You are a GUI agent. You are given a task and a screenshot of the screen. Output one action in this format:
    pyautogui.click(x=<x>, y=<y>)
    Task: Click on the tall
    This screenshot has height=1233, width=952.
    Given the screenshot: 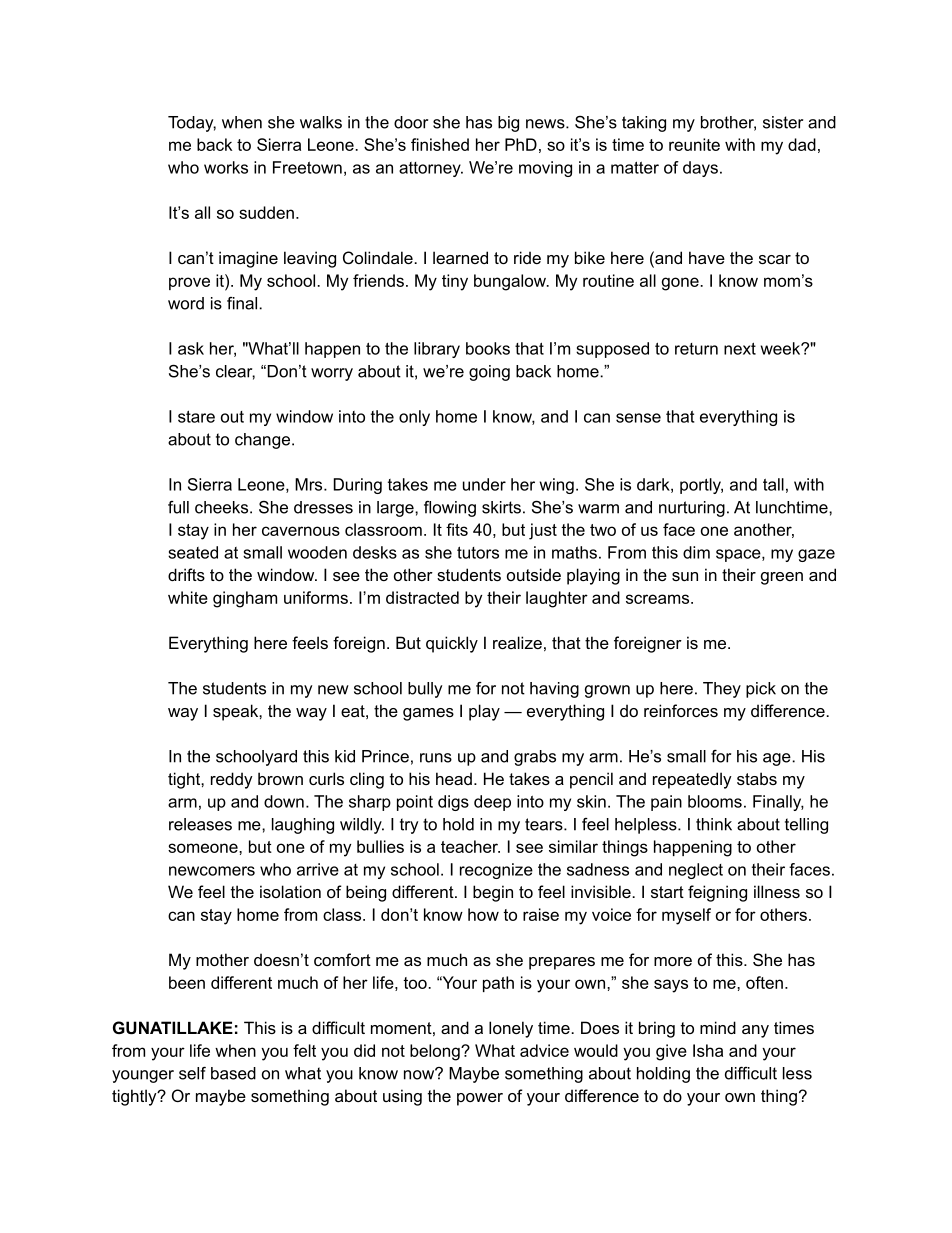 What is the action you would take?
    pyautogui.click(x=773, y=484)
